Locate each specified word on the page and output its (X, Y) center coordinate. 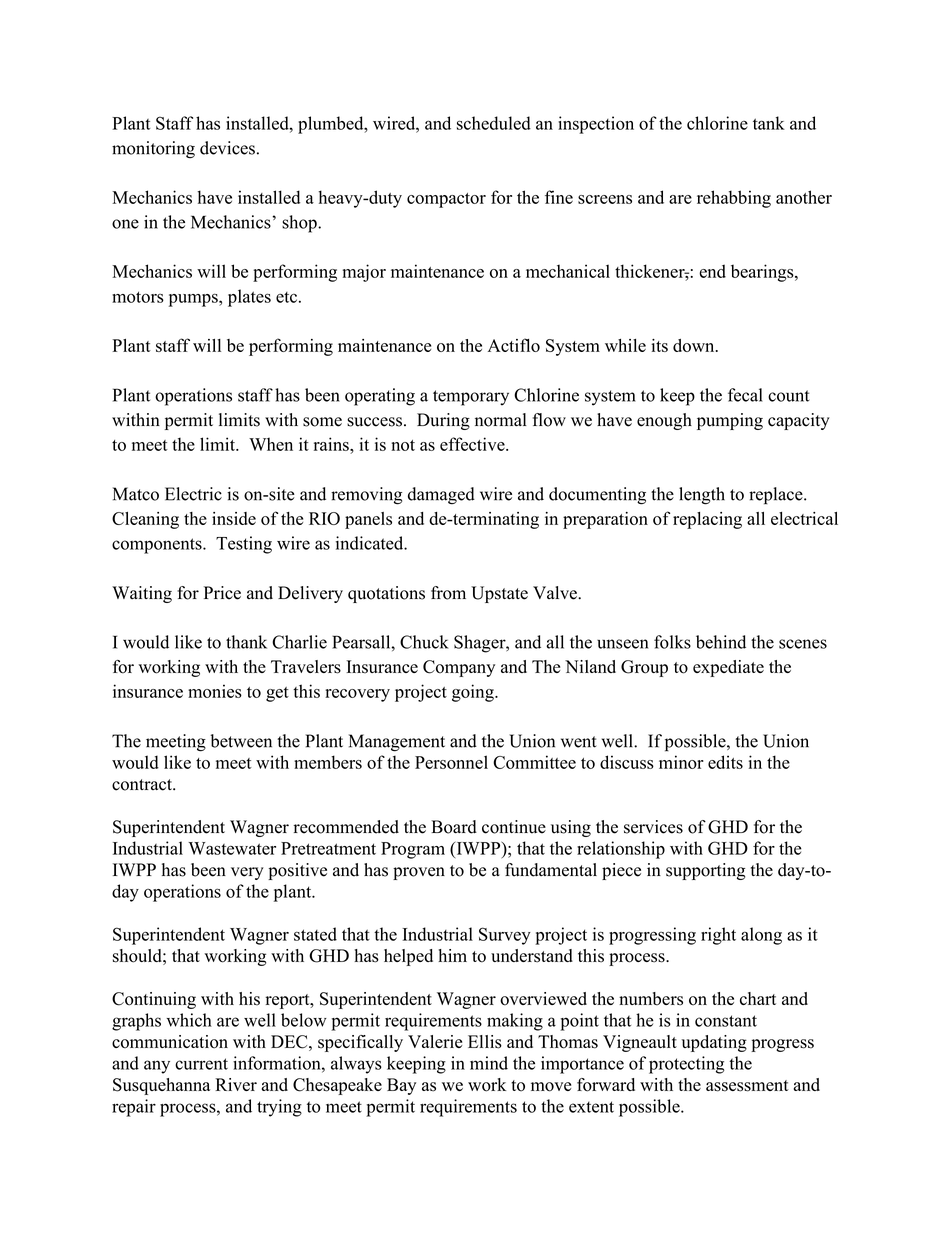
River (236, 1084)
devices (227, 148)
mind (489, 1063)
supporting (705, 871)
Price (222, 593)
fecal (745, 395)
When (271, 444)
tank (769, 123)
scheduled (494, 123)
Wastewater (232, 848)
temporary (471, 398)
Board (454, 827)
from (448, 593)
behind (721, 642)
